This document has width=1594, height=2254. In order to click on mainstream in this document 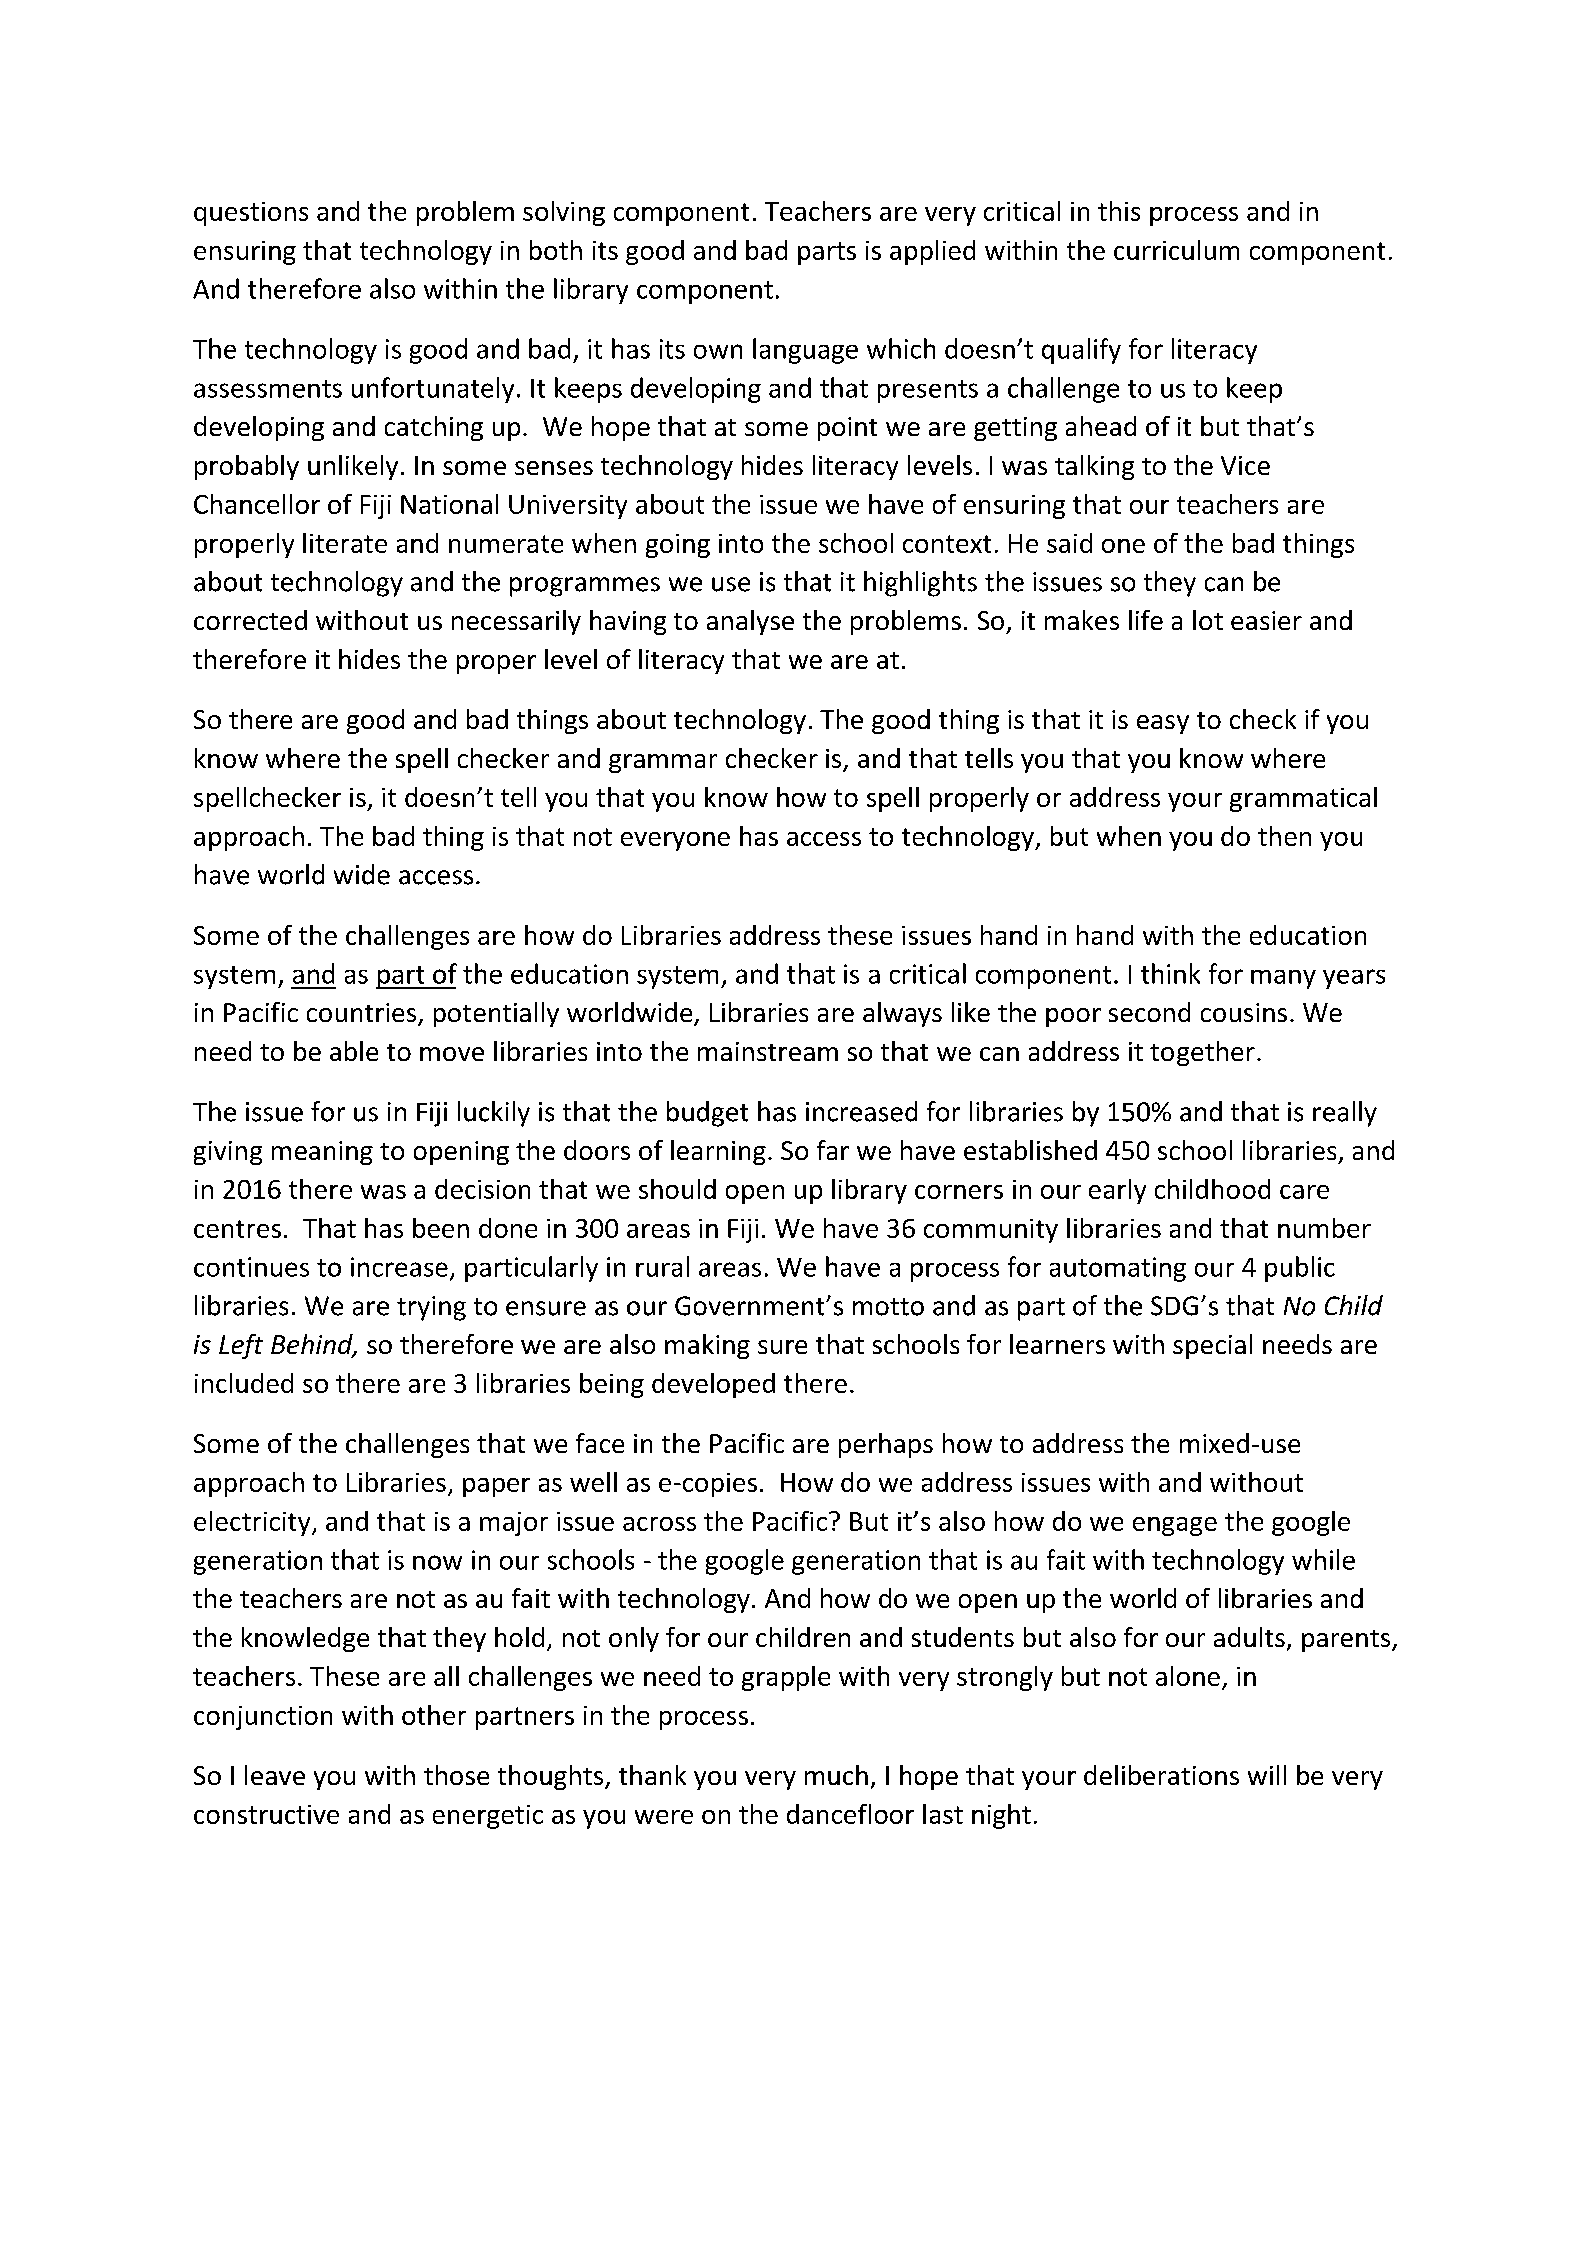, I will do `click(768, 1051)`.
